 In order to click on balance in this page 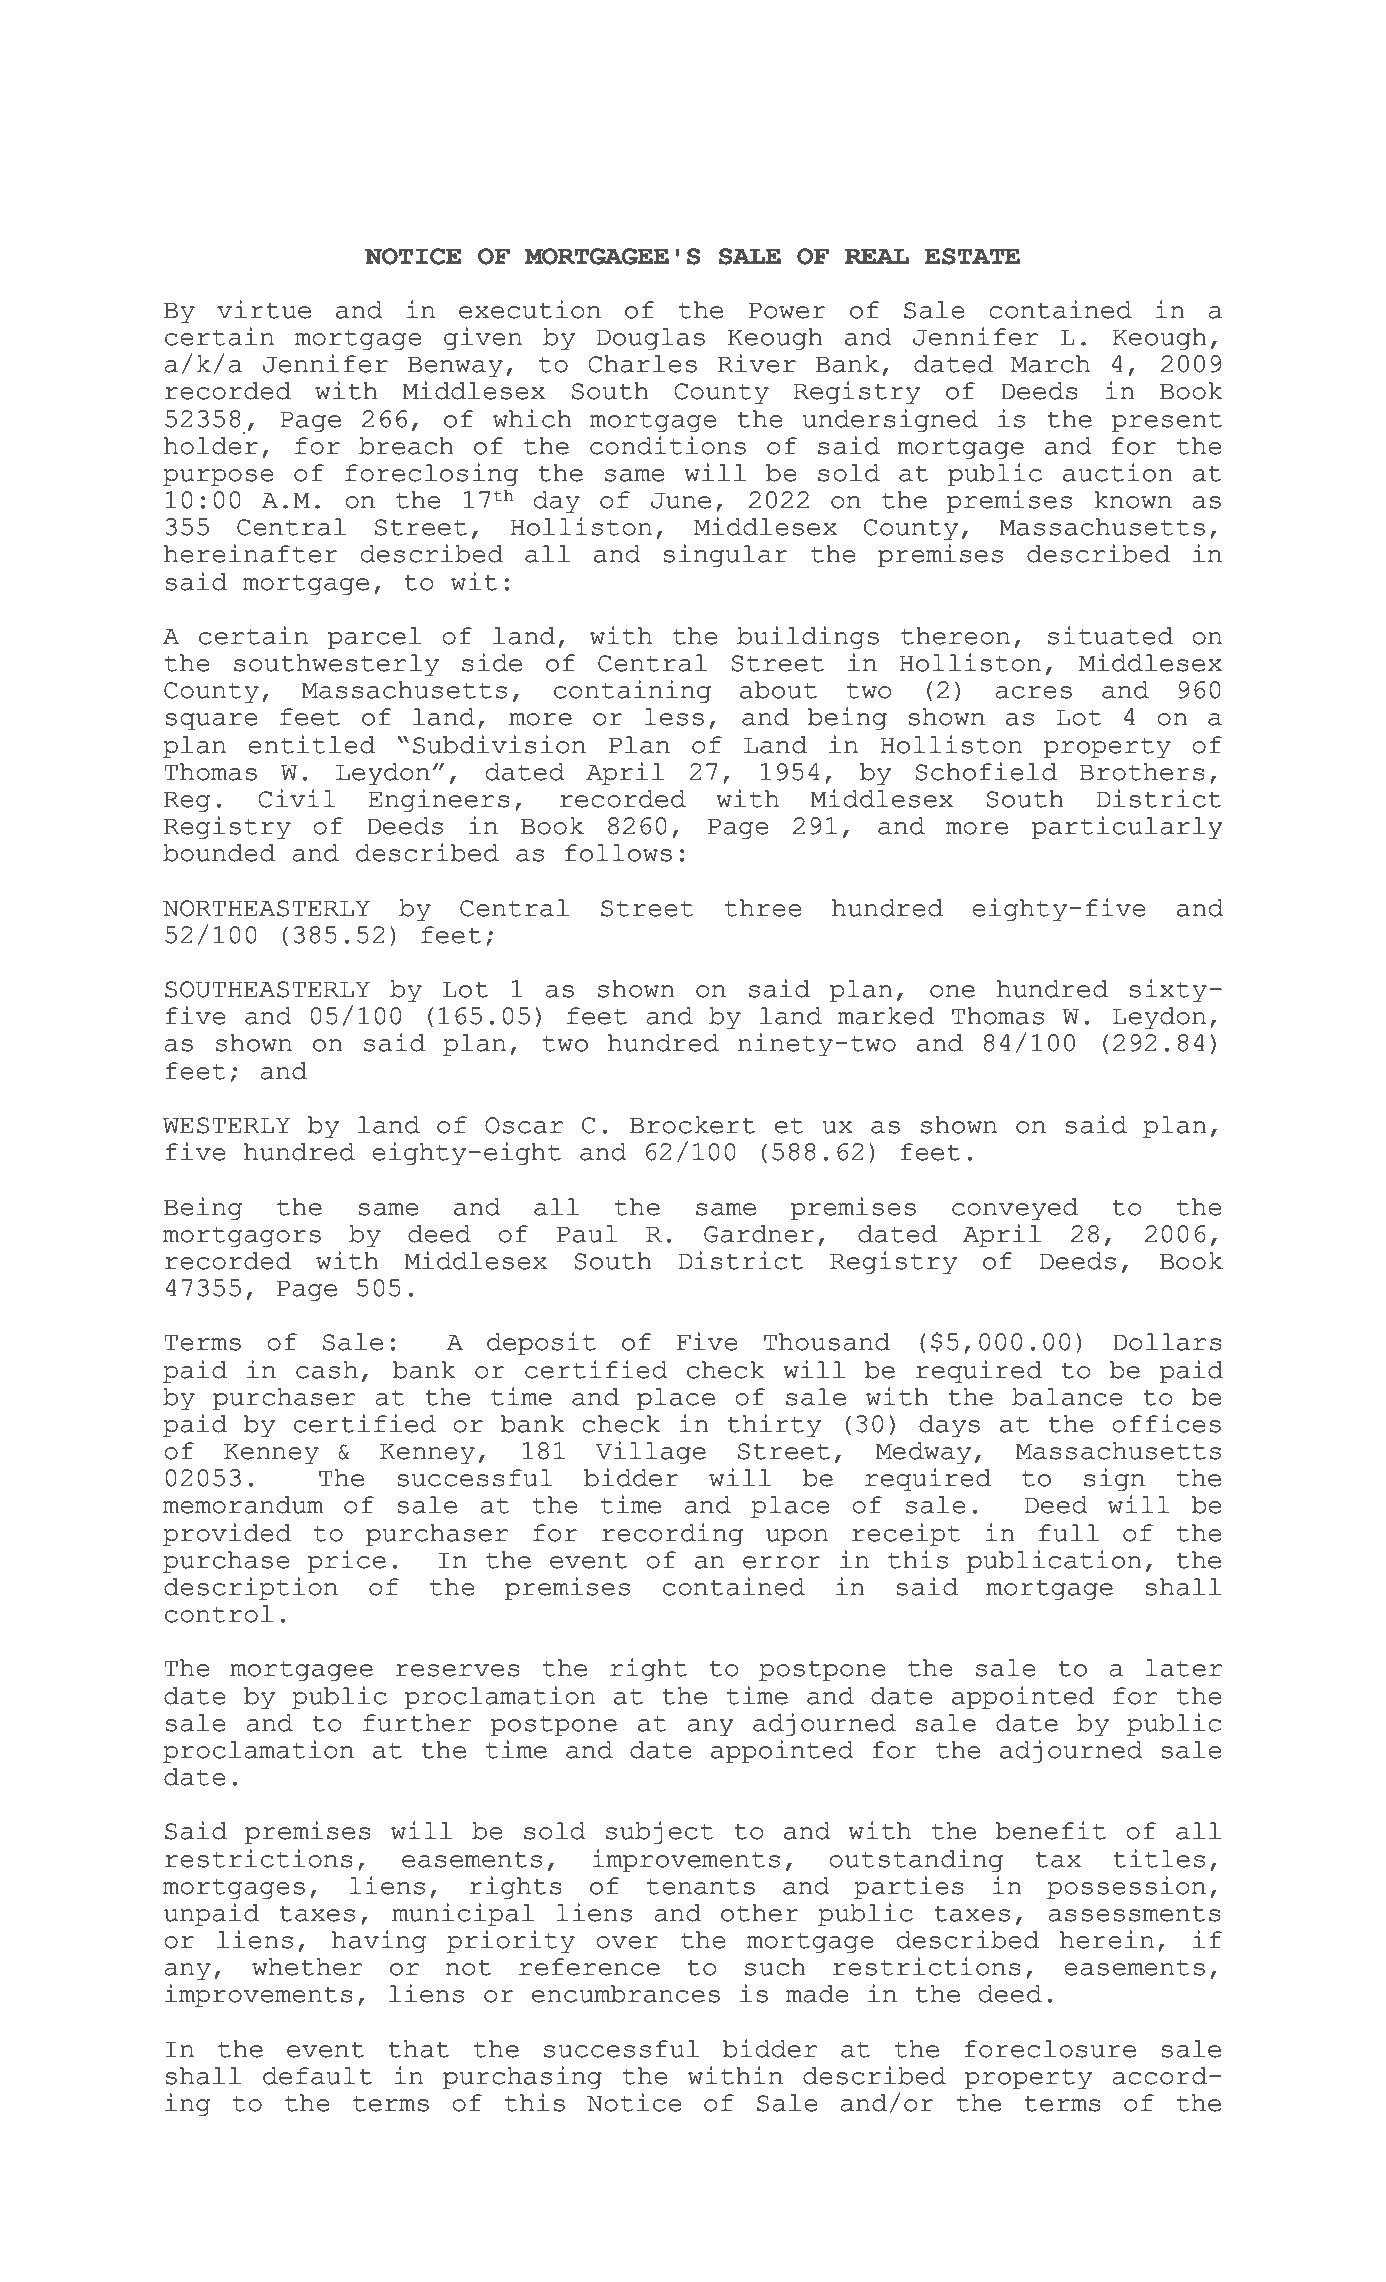, I will do `click(1067, 1397)`.
